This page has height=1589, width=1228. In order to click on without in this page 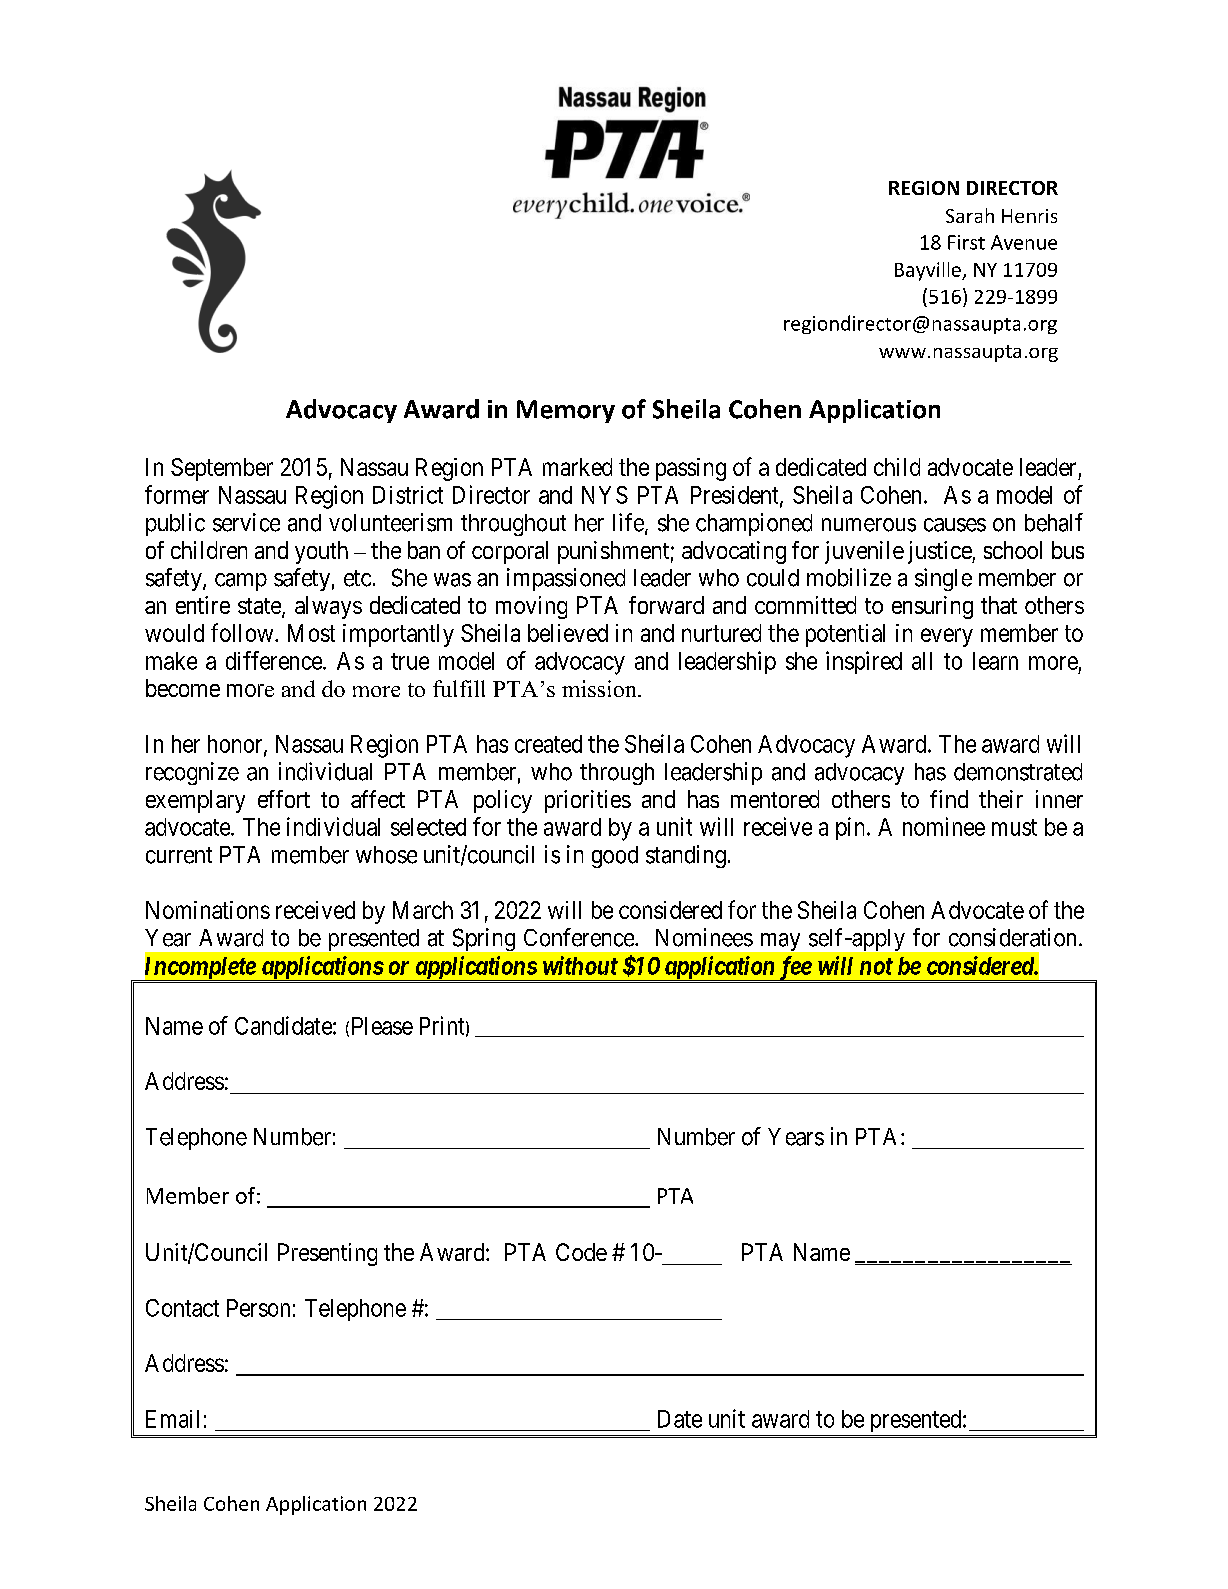, I will do `click(580, 965)`.
